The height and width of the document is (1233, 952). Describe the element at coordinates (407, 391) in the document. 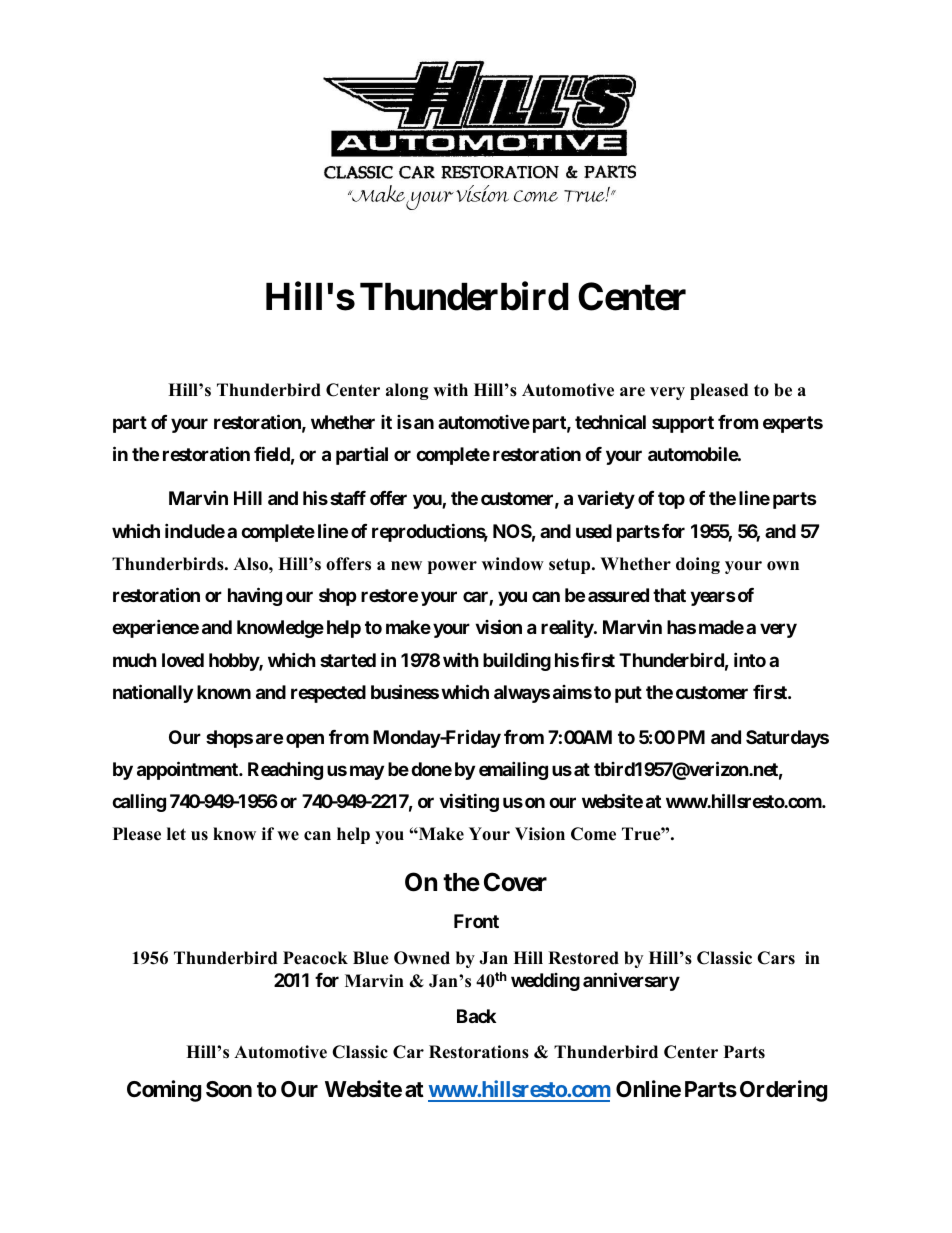

I see `along` at that location.
